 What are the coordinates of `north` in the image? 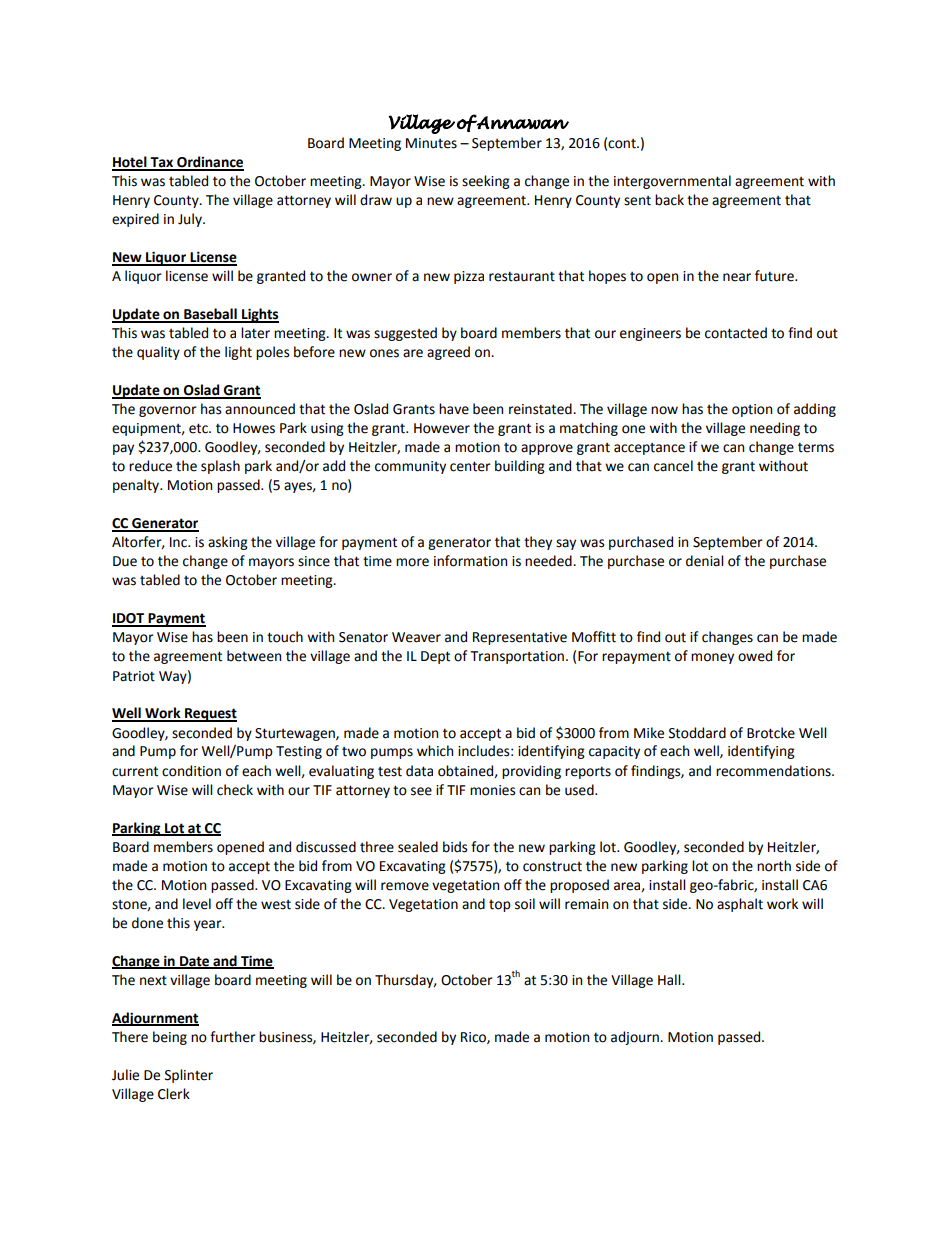 It's located at (774, 866).
